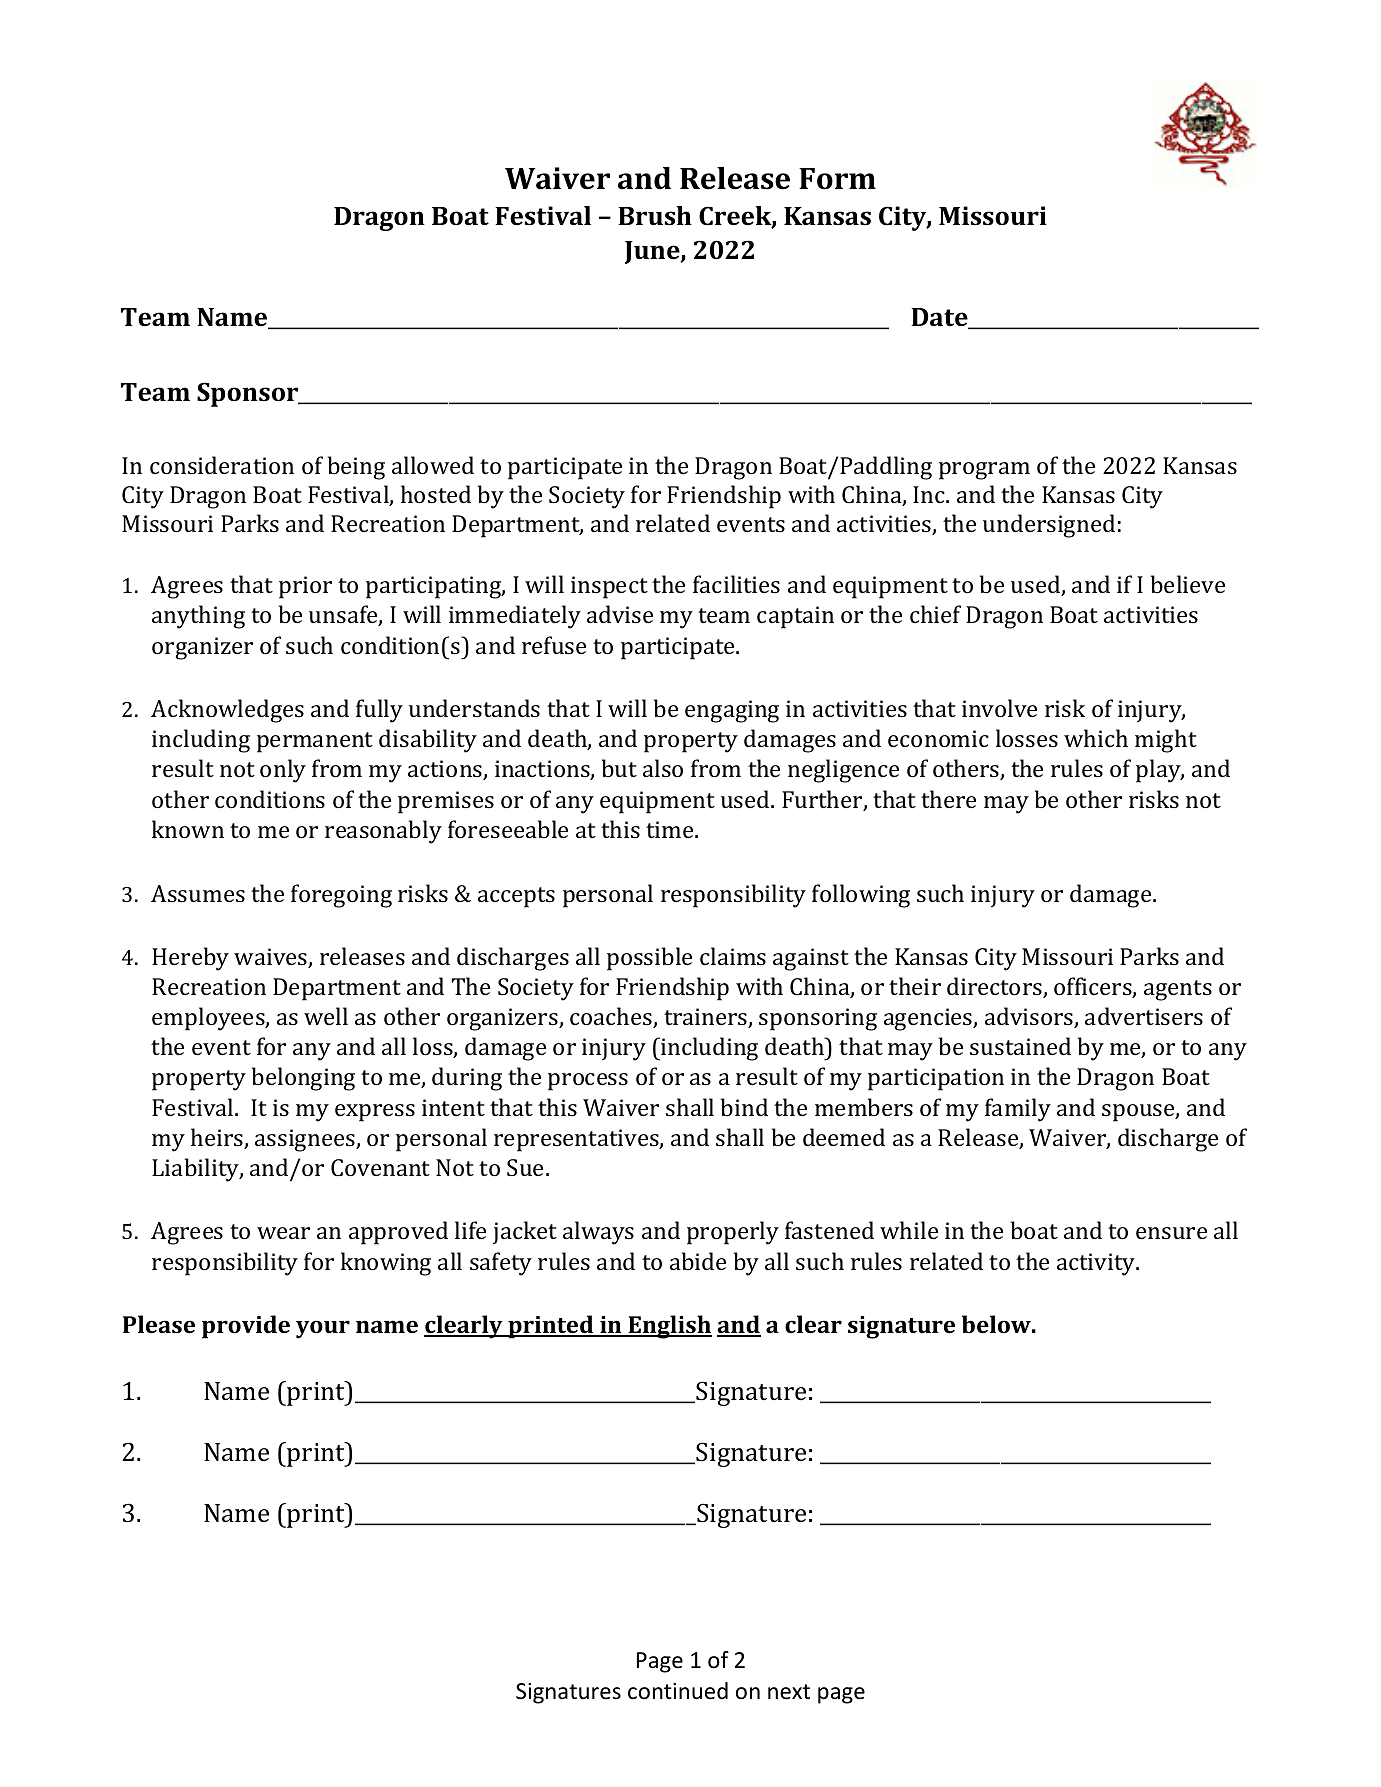 This document has width=1381, height=1787. I want to click on Brush, so click(655, 216).
